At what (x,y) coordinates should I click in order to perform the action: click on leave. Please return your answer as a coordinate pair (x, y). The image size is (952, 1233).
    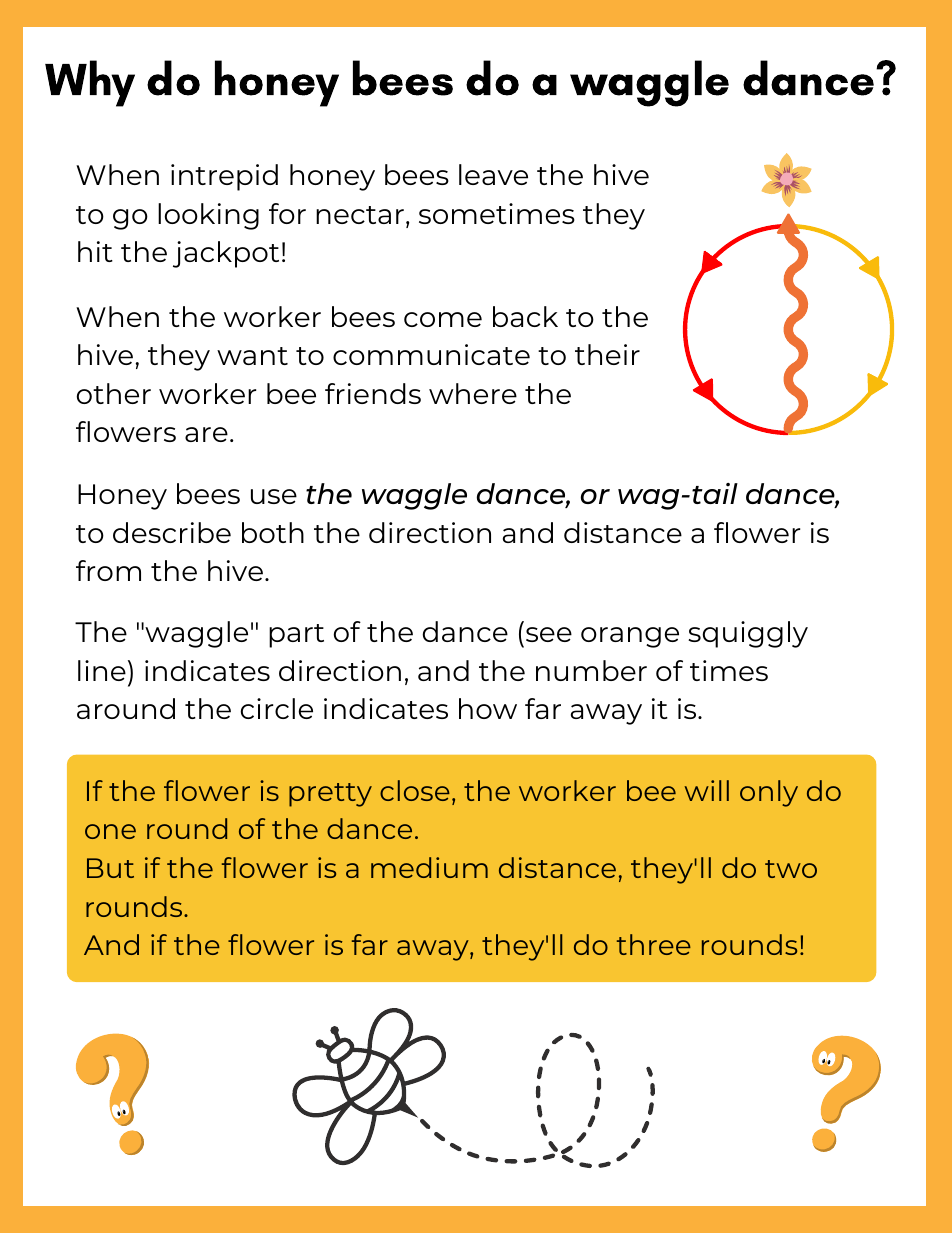
    Looking at the image, I should click on (493, 174).
